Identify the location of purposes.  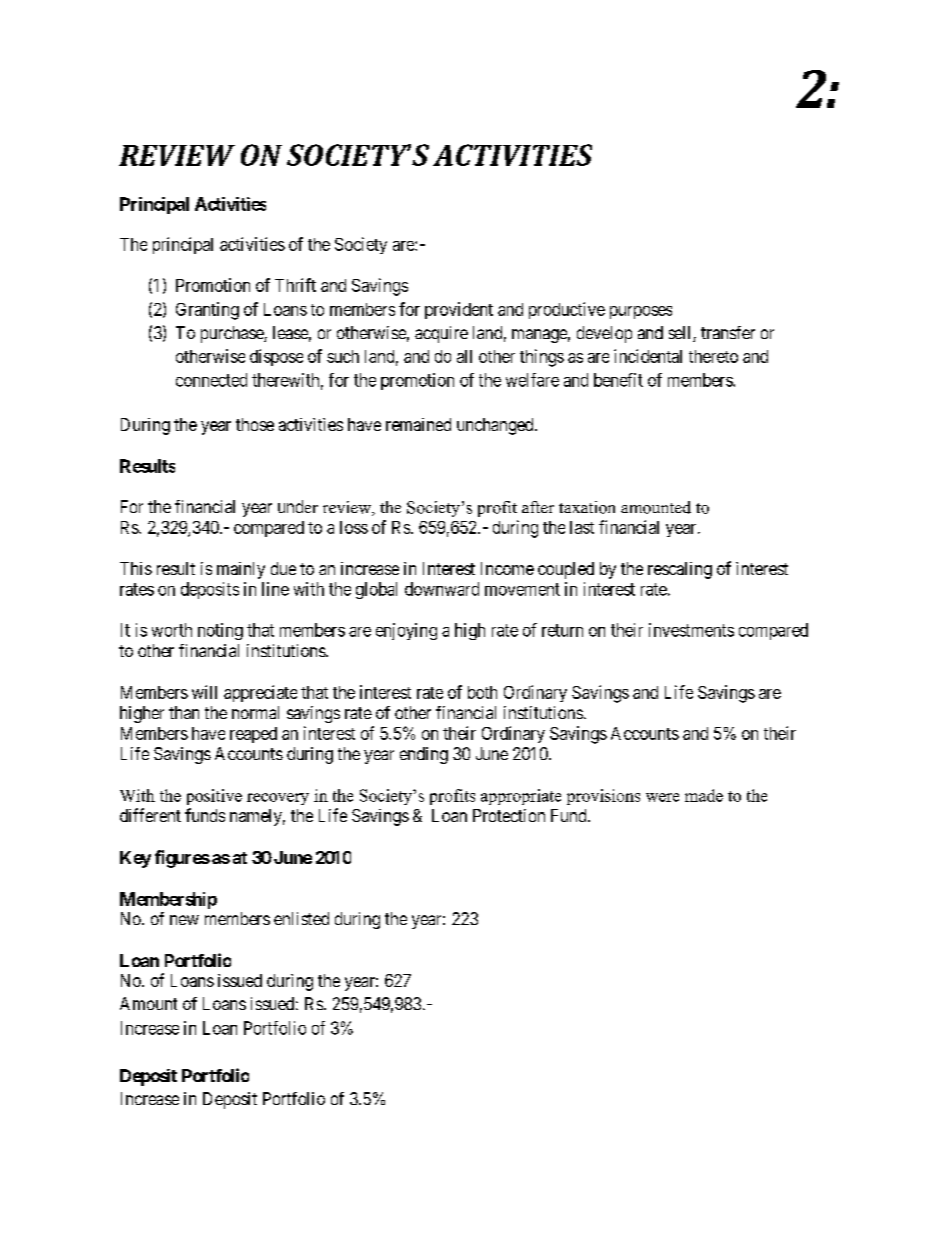
(641, 312).
